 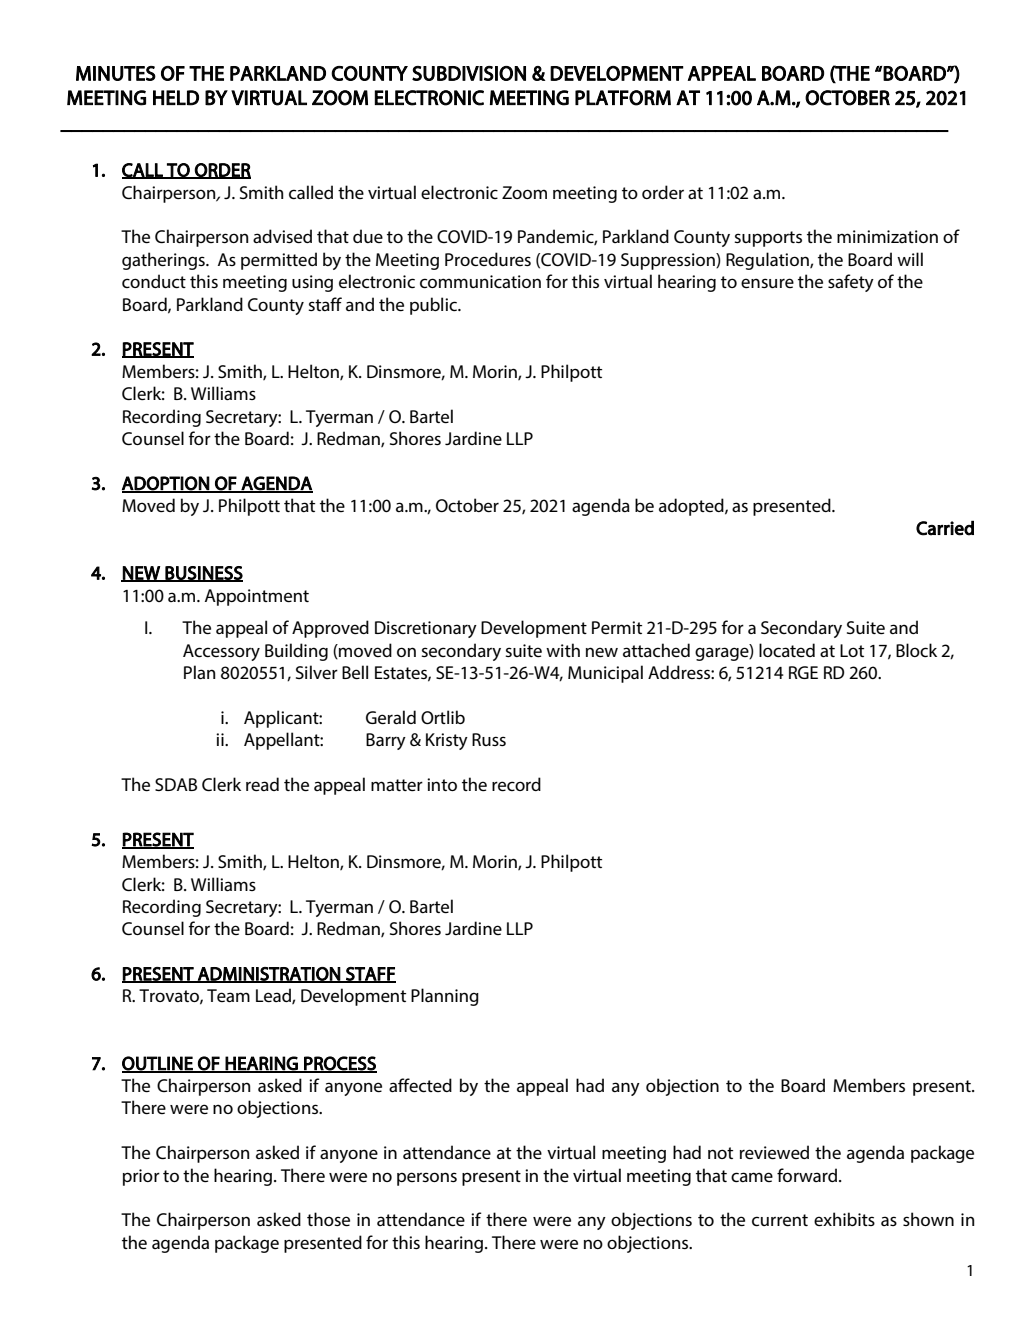 What do you see at coordinates (852, 650) in the screenshot?
I see `Lot` at bounding box center [852, 650].
